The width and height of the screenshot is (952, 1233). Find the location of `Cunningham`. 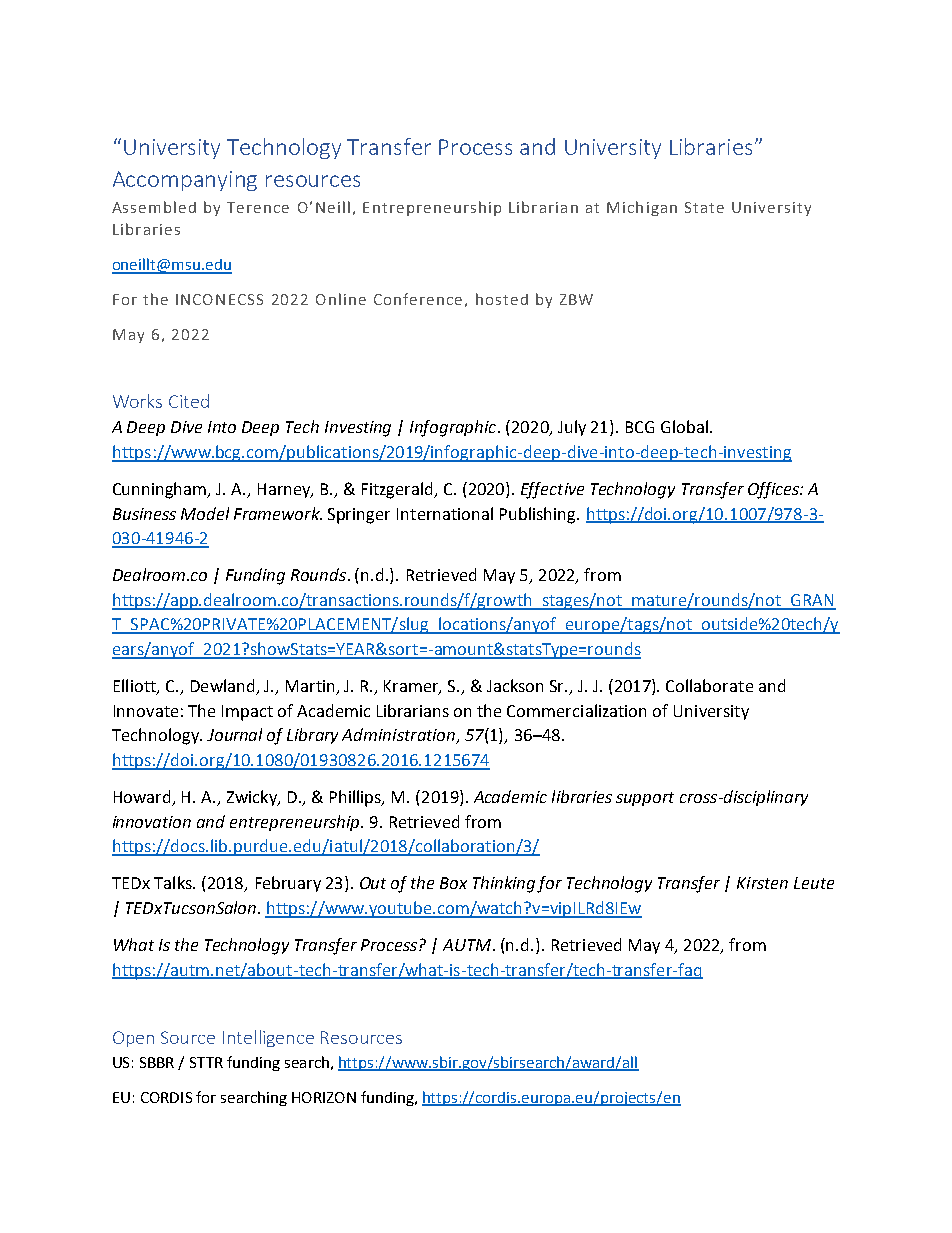

Cunningham is located at coordinates (161, 490).
